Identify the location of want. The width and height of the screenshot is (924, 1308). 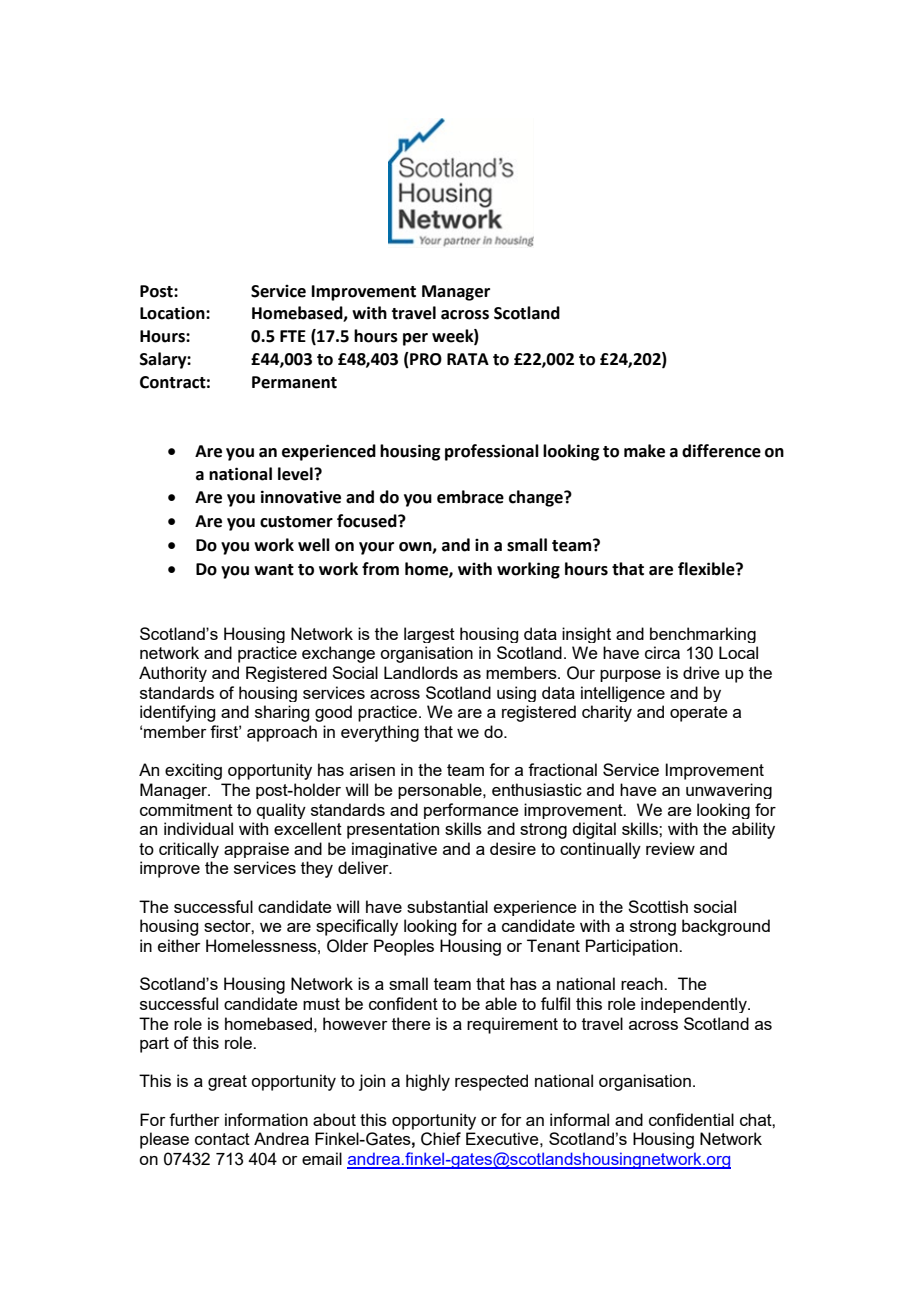
(274, 570).
